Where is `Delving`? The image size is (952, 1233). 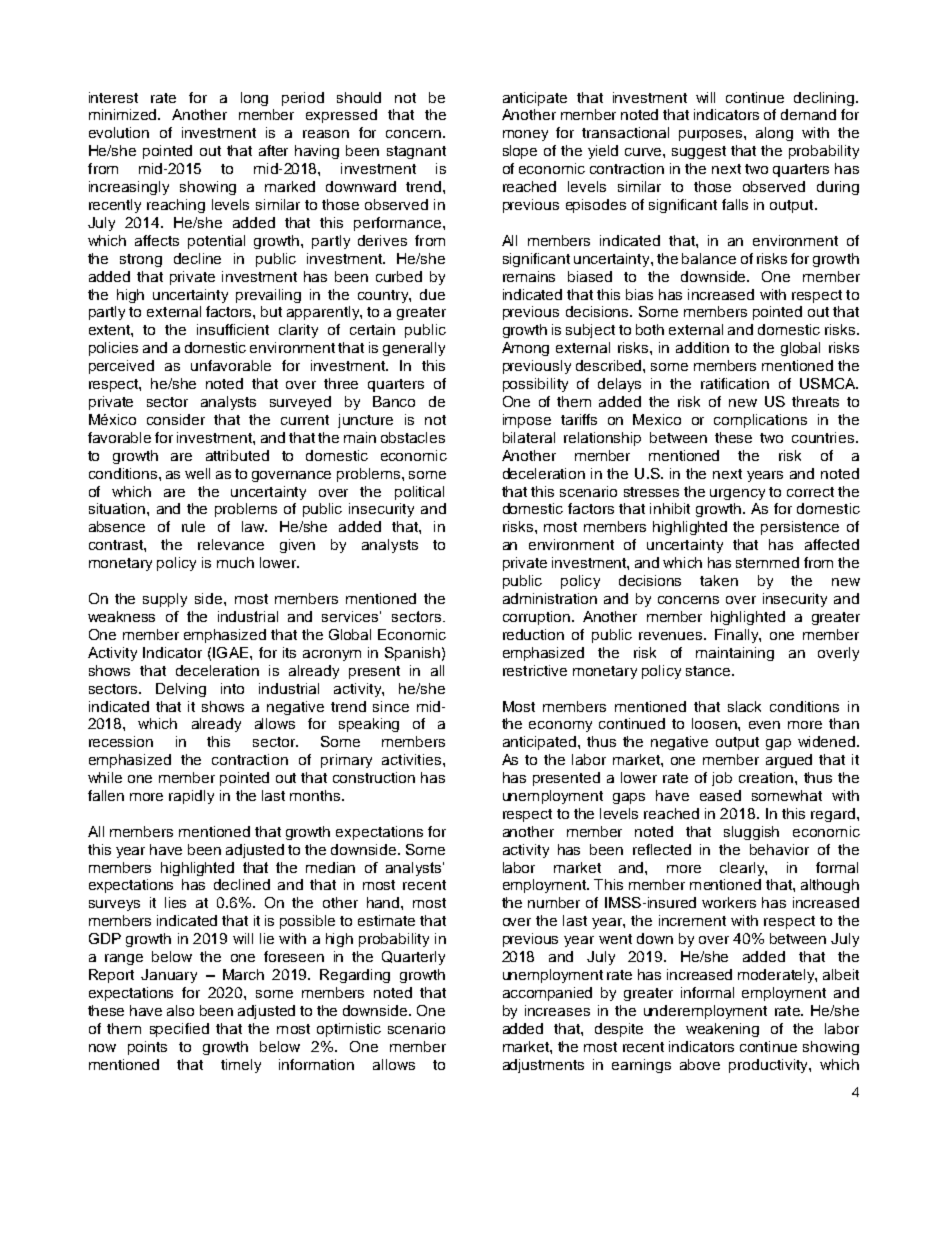
Delving is located at coordinates (181, 690).
